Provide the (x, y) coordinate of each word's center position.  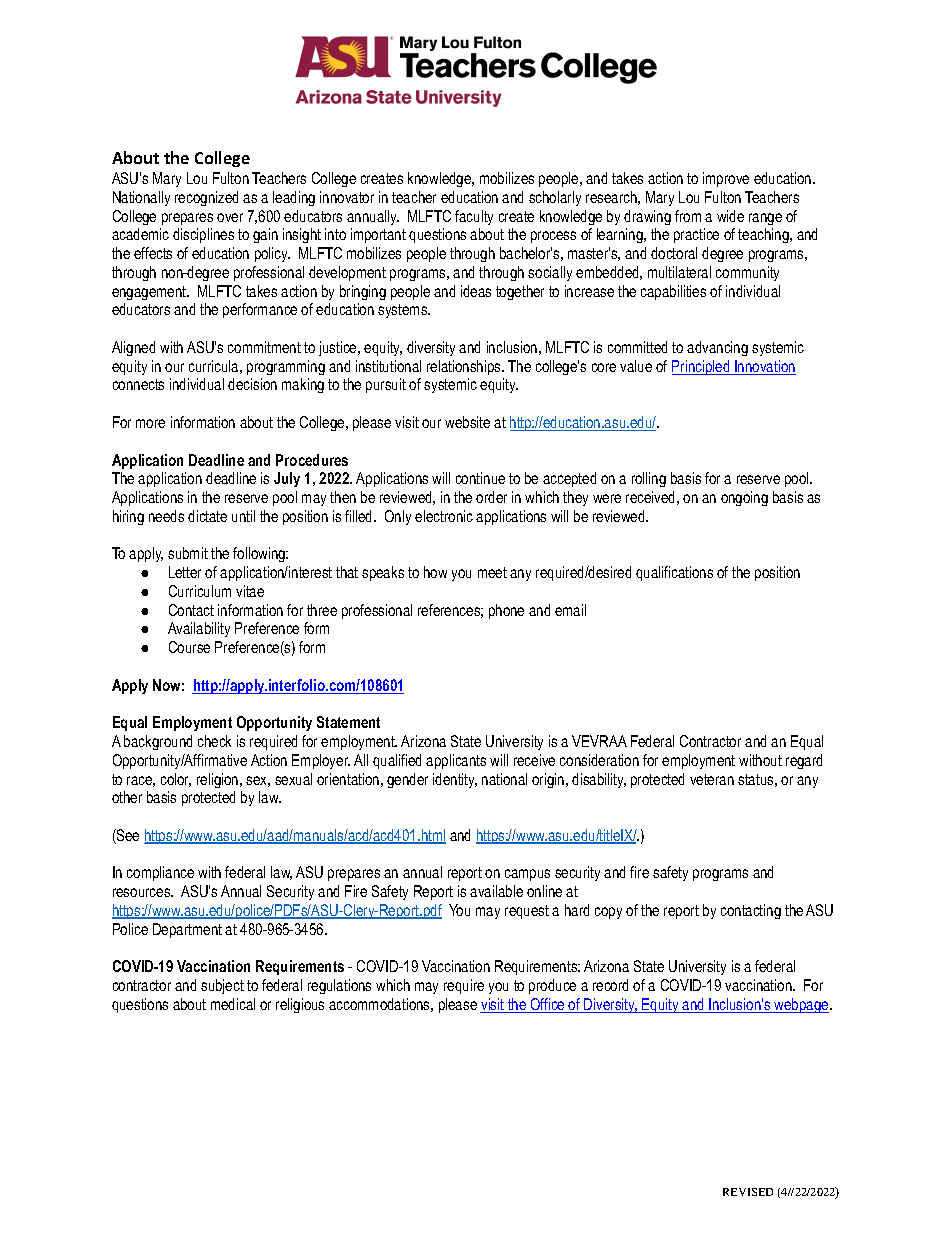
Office (548, 1005)
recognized (206, 198)
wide (730, 216)
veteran (712, 779)
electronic (444, 516)
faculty (474, 217)
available (496, 891)
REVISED (748, 1192)
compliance (160, 873)
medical (233, 1004)
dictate (207, 516)
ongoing (744, 498)
